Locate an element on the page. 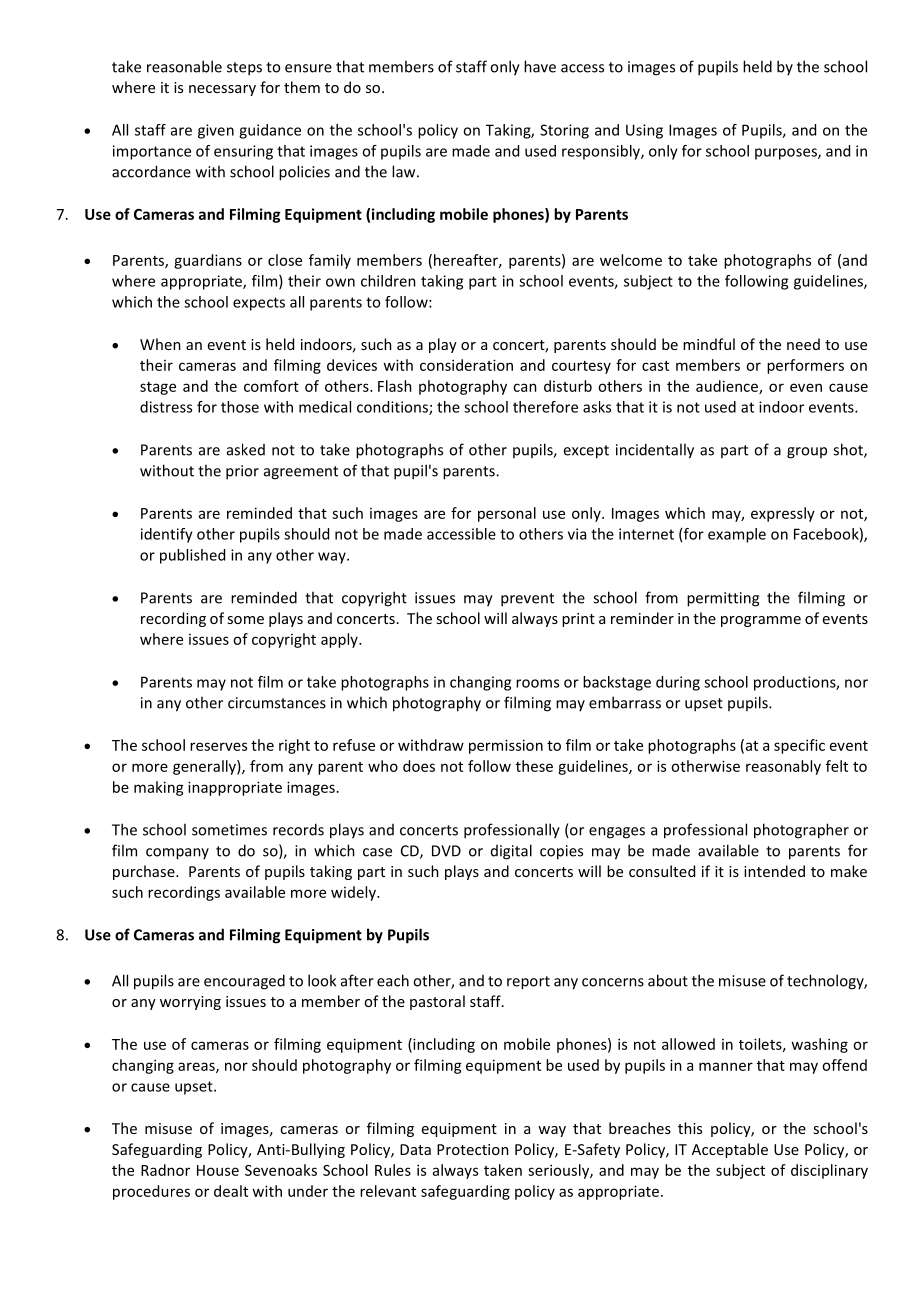 The image size is (924, 1308). programme is located at coordinates (761, 621).
